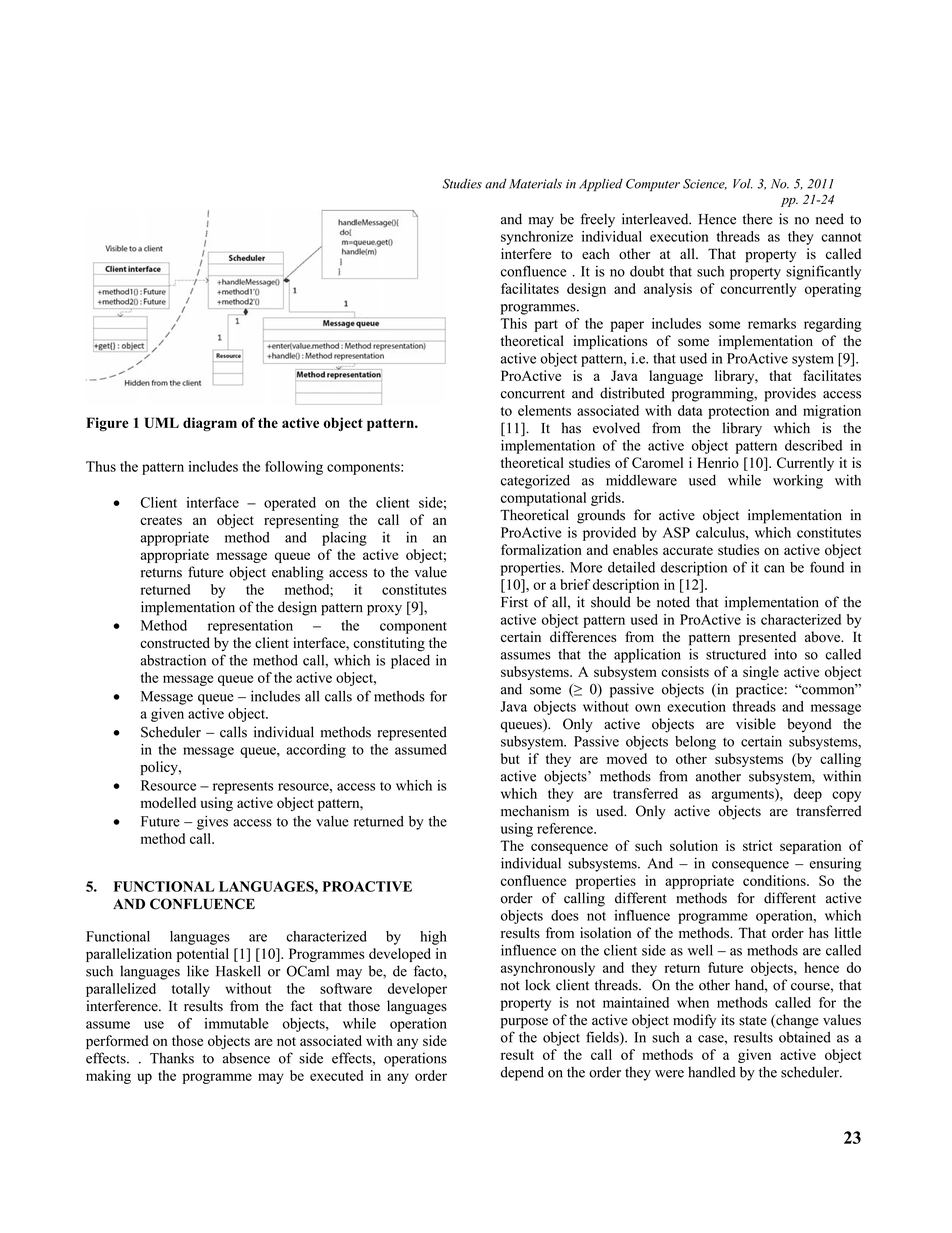  What do you see at coordinates (172, 1058) in the document?
I see `Thanks` at bounding box center [172, 1058].
